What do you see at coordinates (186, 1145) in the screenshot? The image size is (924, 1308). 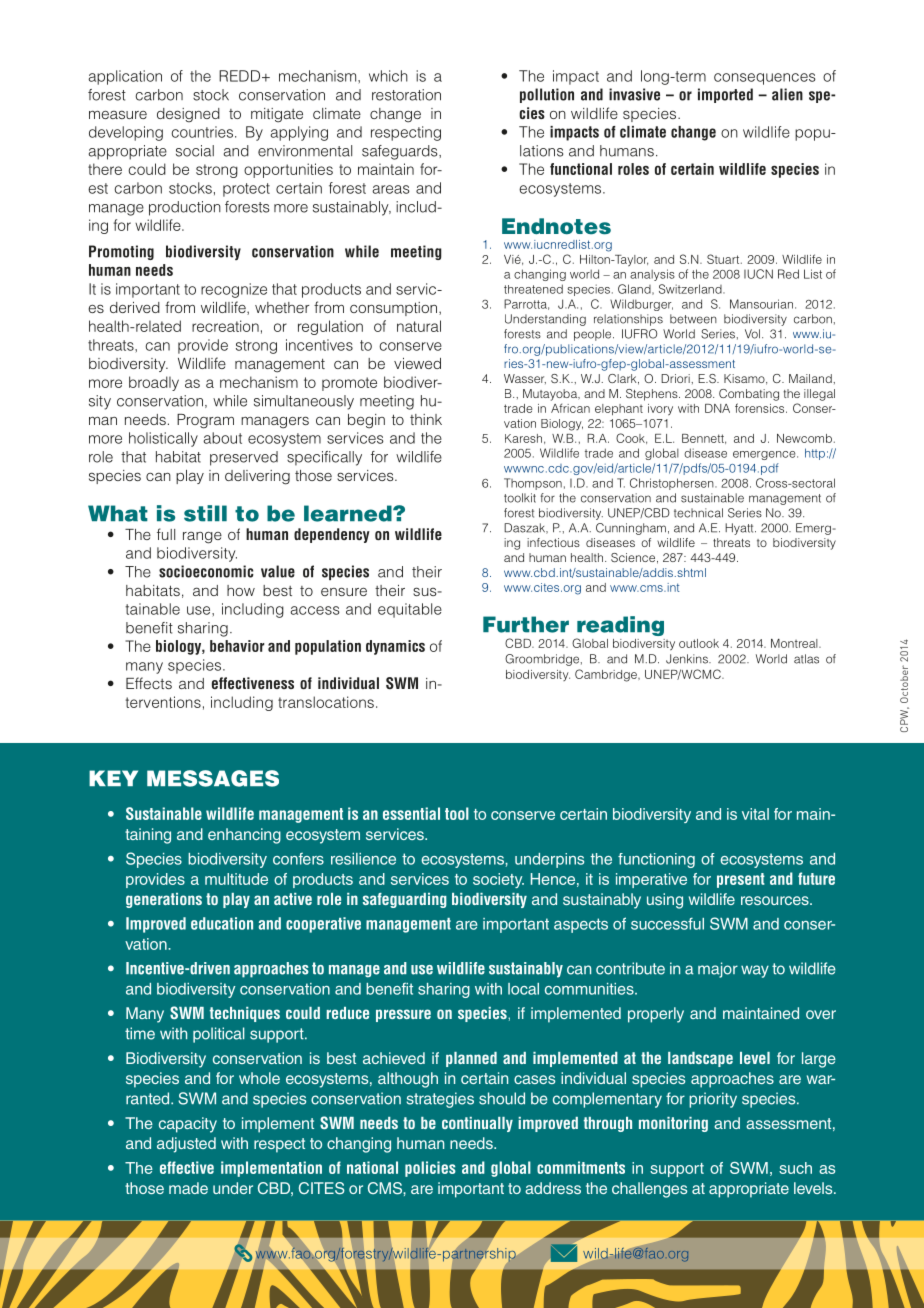 I see `adjusted` at bounding box center [186, 1145].
